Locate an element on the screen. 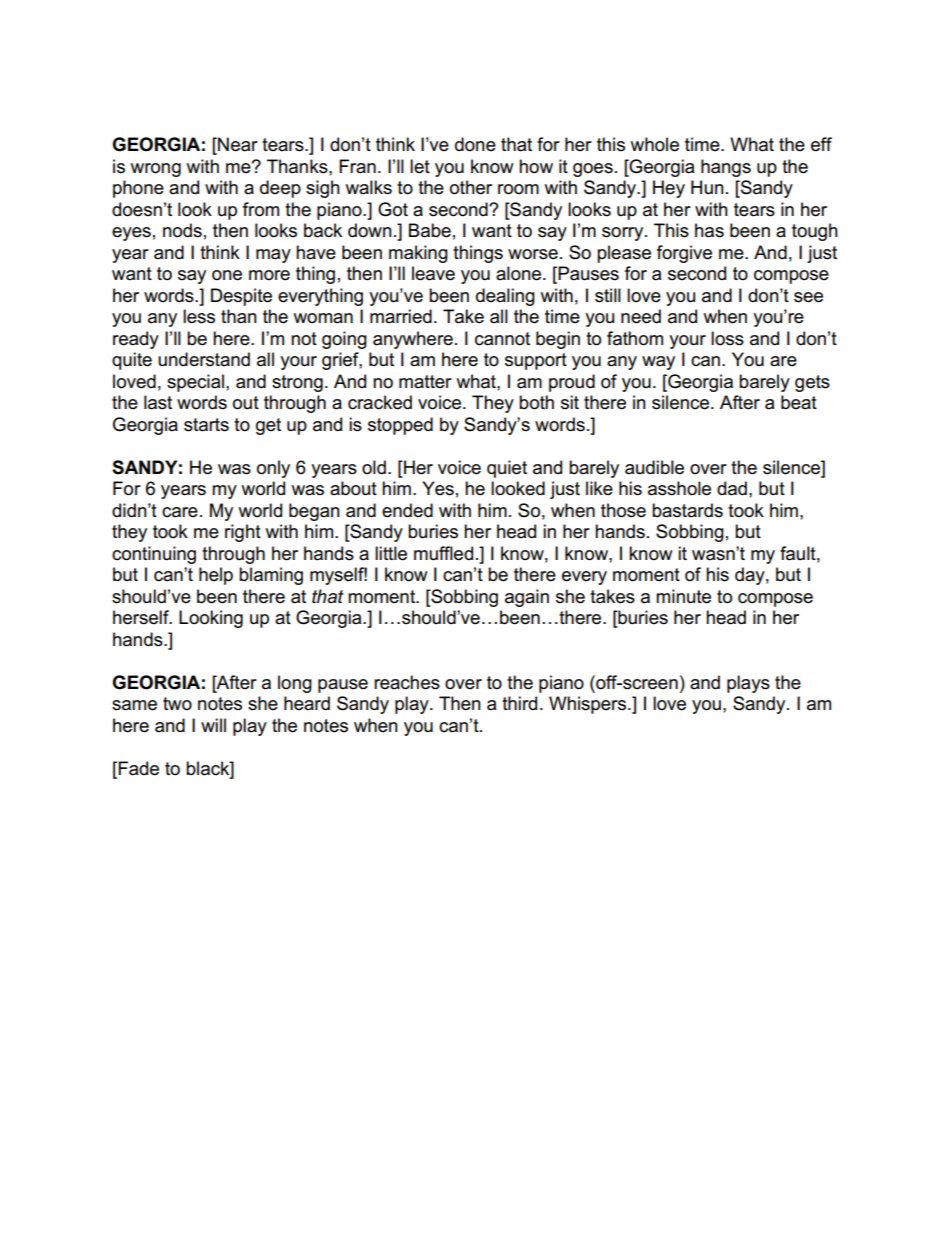 The height and width of the screenshot is (1233, 952). minute is located at coordinates (683, 596).
